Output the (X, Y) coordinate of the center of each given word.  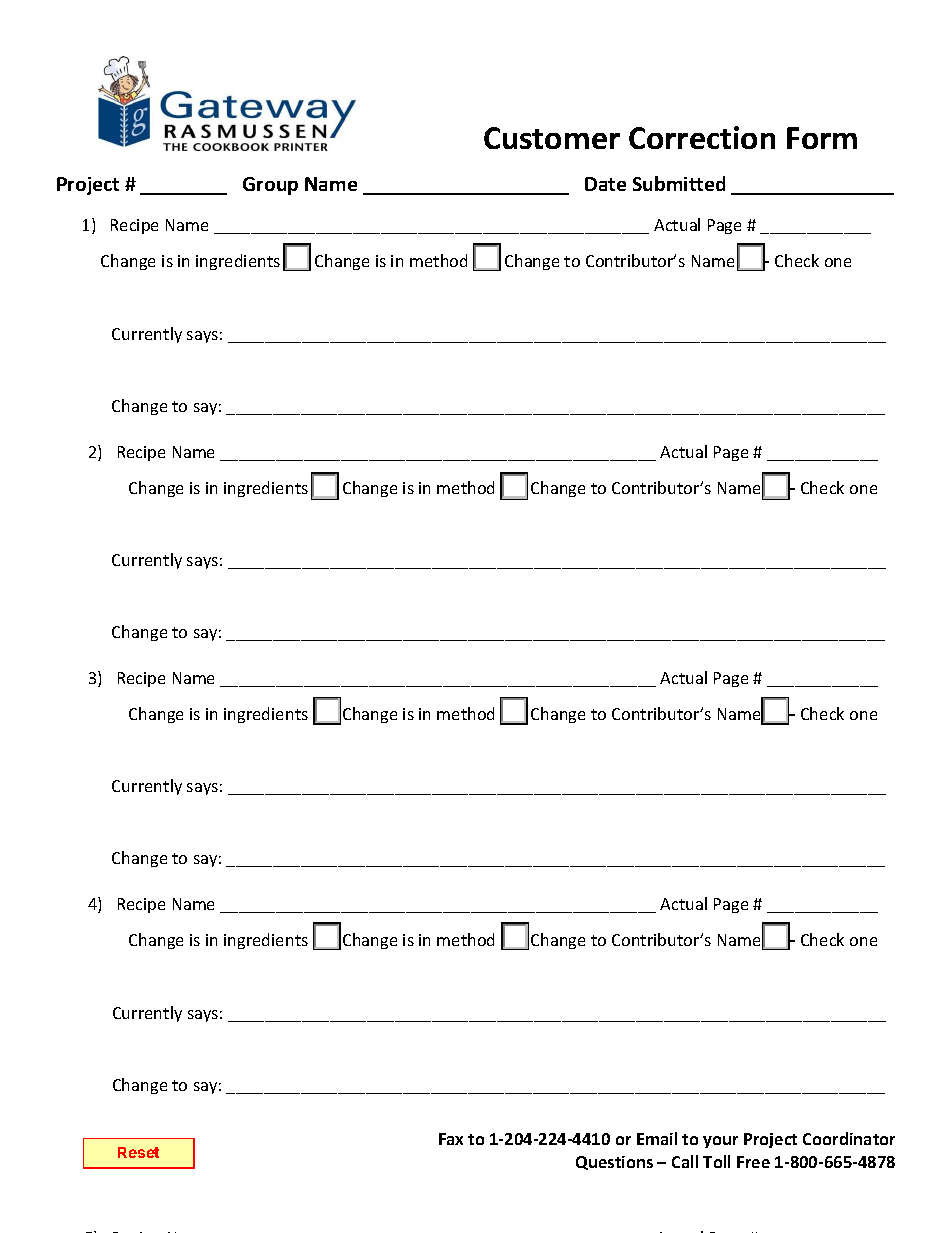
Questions (614, 1163)
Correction (702, 137)
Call (685, 1161)
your (720, 1142)
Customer (552, 138)
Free (753, 1162)
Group (270, 186)
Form (822, 138)
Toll (716, 1161)
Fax (451, 1139)
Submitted (679, 183)
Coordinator (849, 1138)
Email (657, 1138)
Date (605, 184)
